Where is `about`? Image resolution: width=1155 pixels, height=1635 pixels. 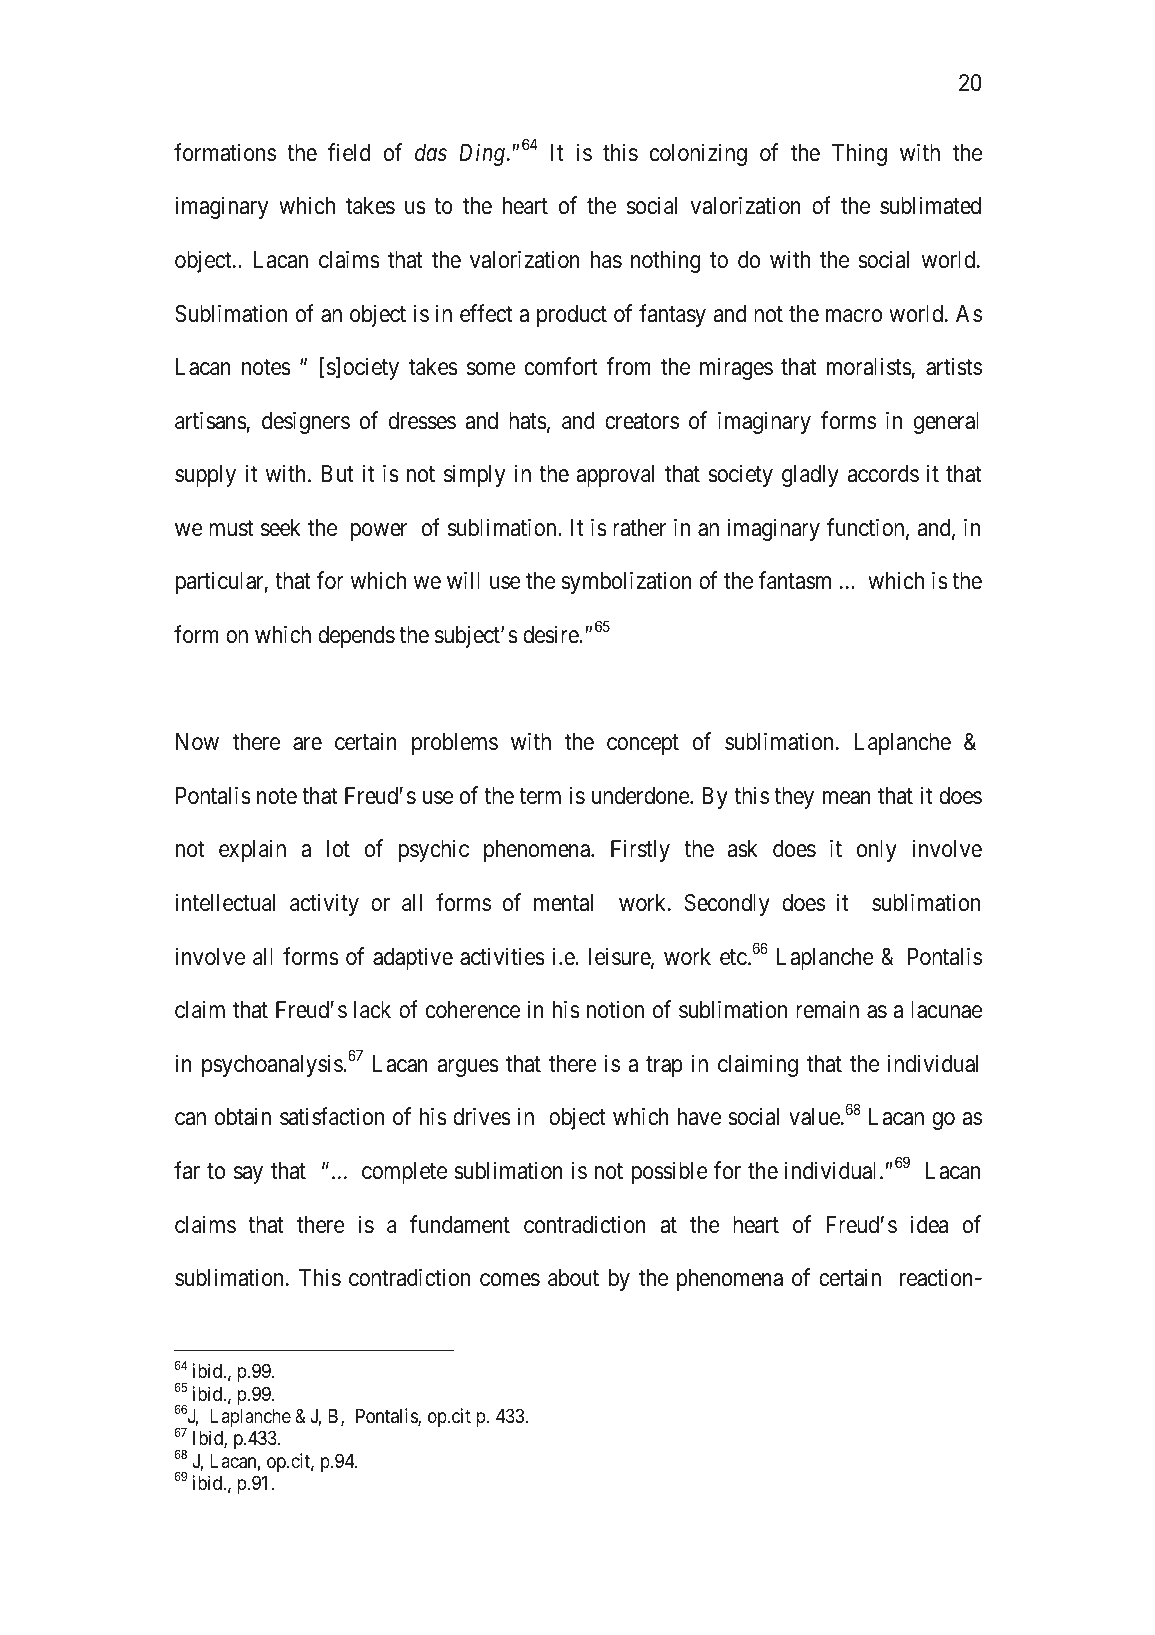
about is located at coordinates (573, 1278).
